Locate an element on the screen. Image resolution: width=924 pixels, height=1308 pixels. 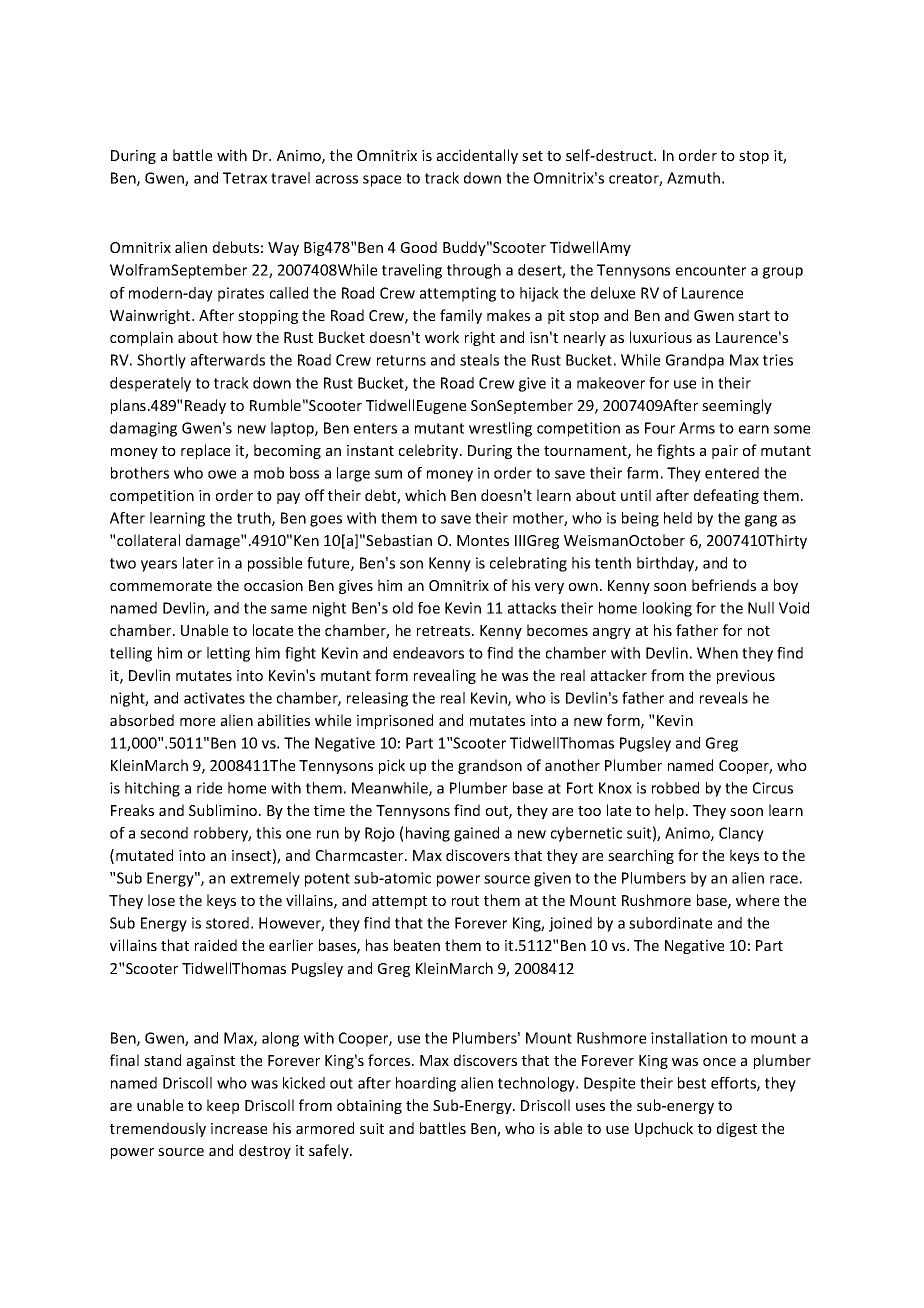
accidentally is located at coordinates (477, 156).
